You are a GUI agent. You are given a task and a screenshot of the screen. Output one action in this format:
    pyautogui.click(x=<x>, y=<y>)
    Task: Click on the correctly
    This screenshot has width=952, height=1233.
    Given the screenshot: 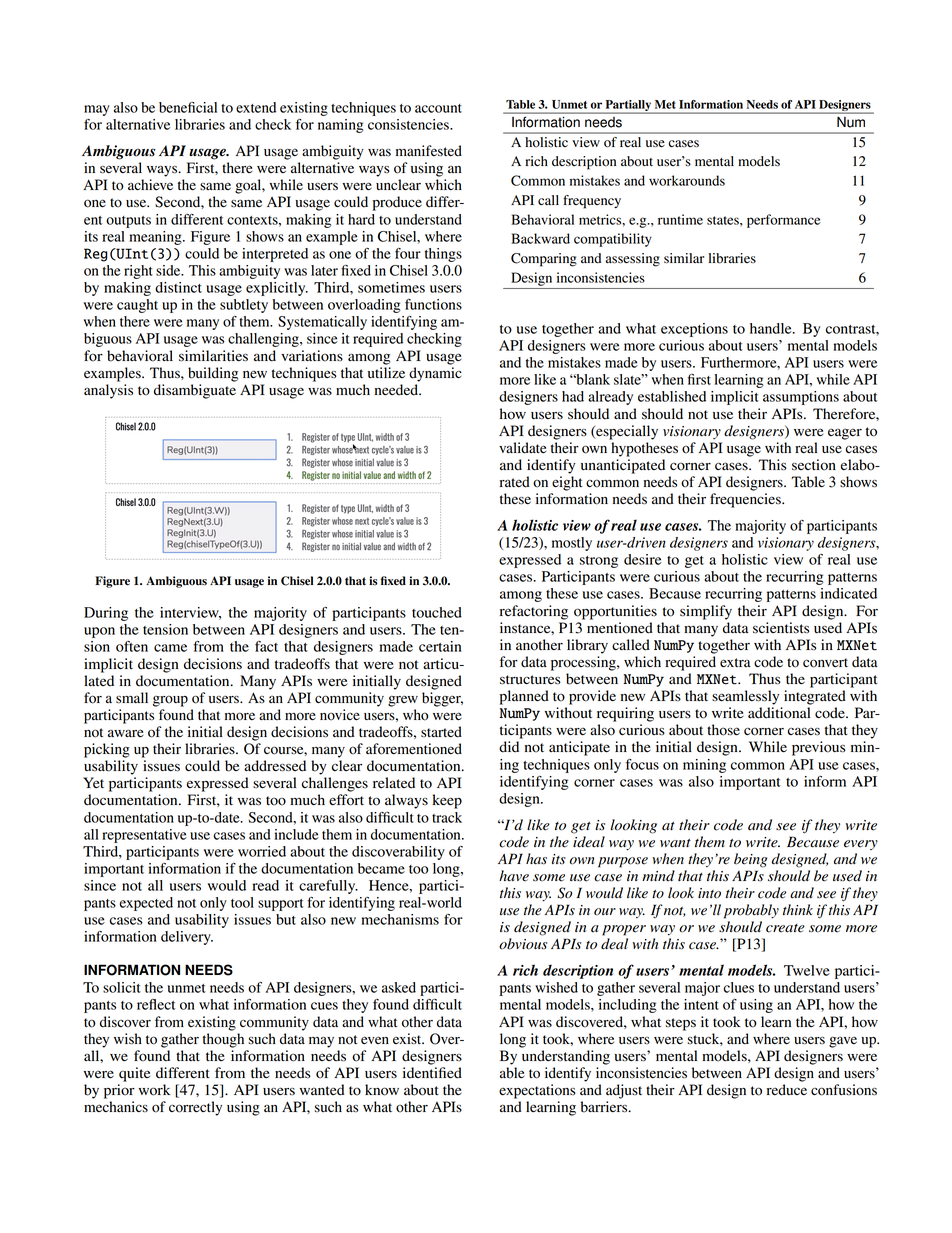 What is the action you would take?
    pyautogui.click(x=195, y=1108)
